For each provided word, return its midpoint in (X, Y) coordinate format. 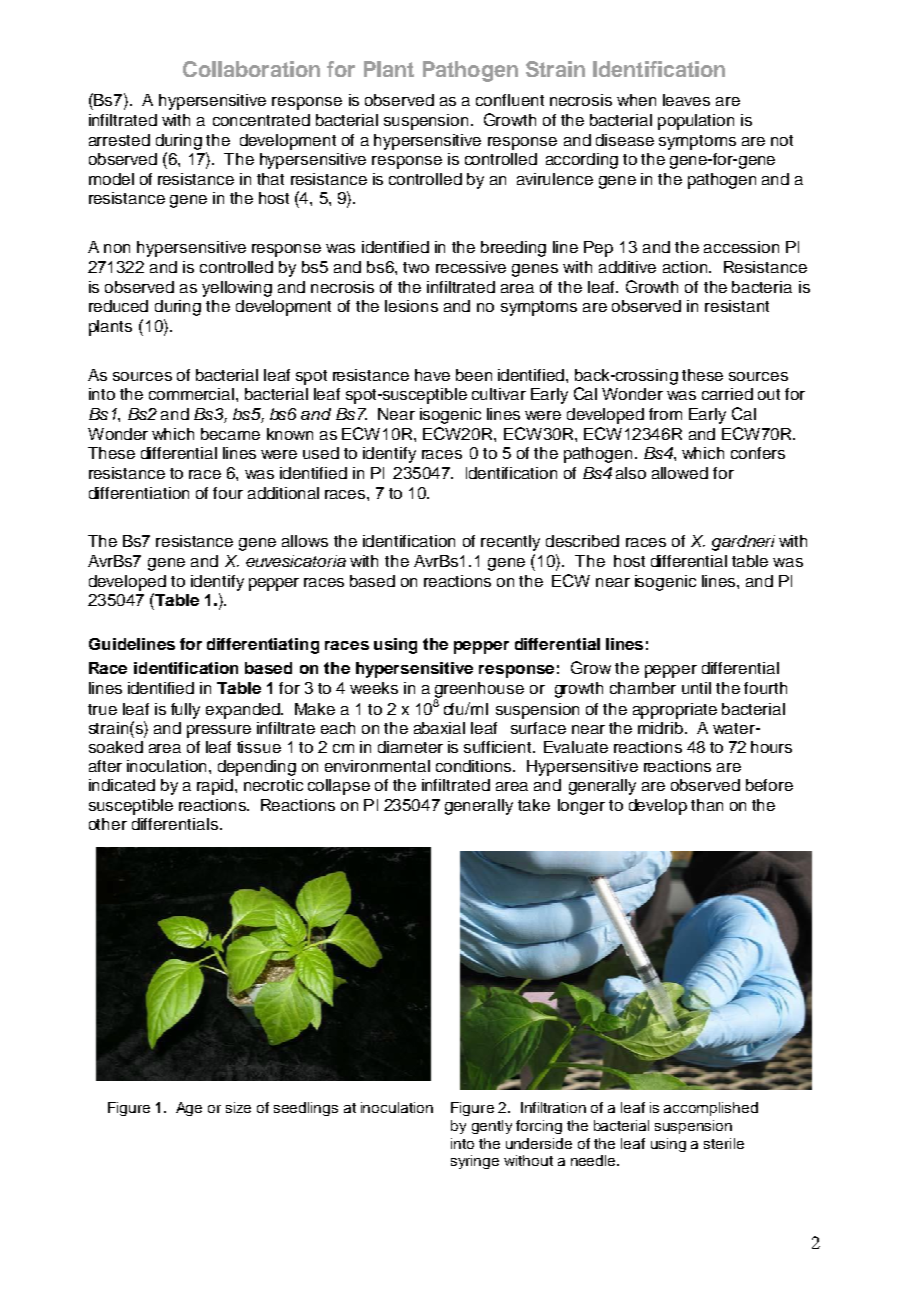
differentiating (263, 646)
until (696, 688)
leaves (686, 100)
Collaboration (251, 69)
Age (189, 1109)
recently (510, 543)
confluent (510, 100)
